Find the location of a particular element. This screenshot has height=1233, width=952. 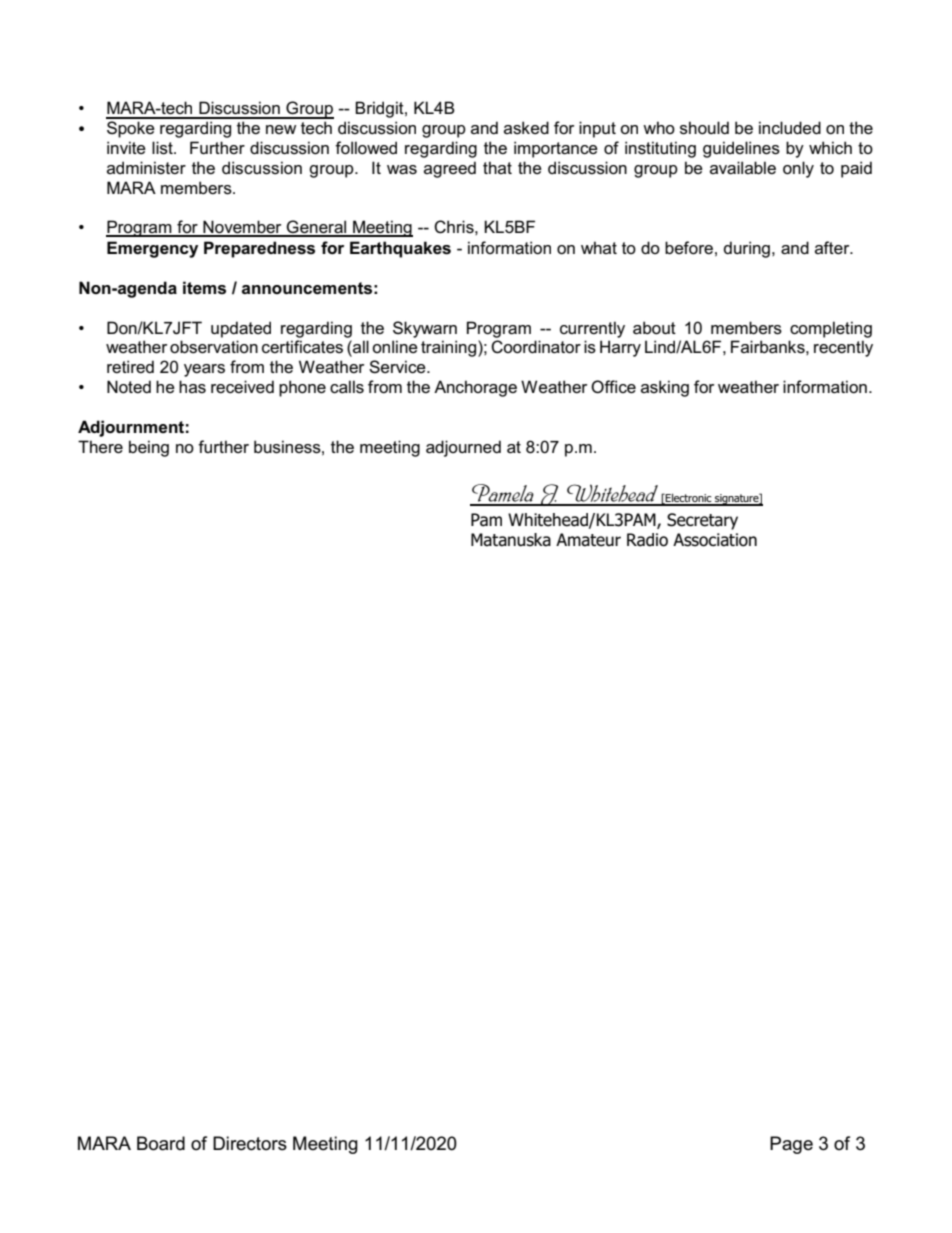

Radio is located at coordinates (647, 540).
